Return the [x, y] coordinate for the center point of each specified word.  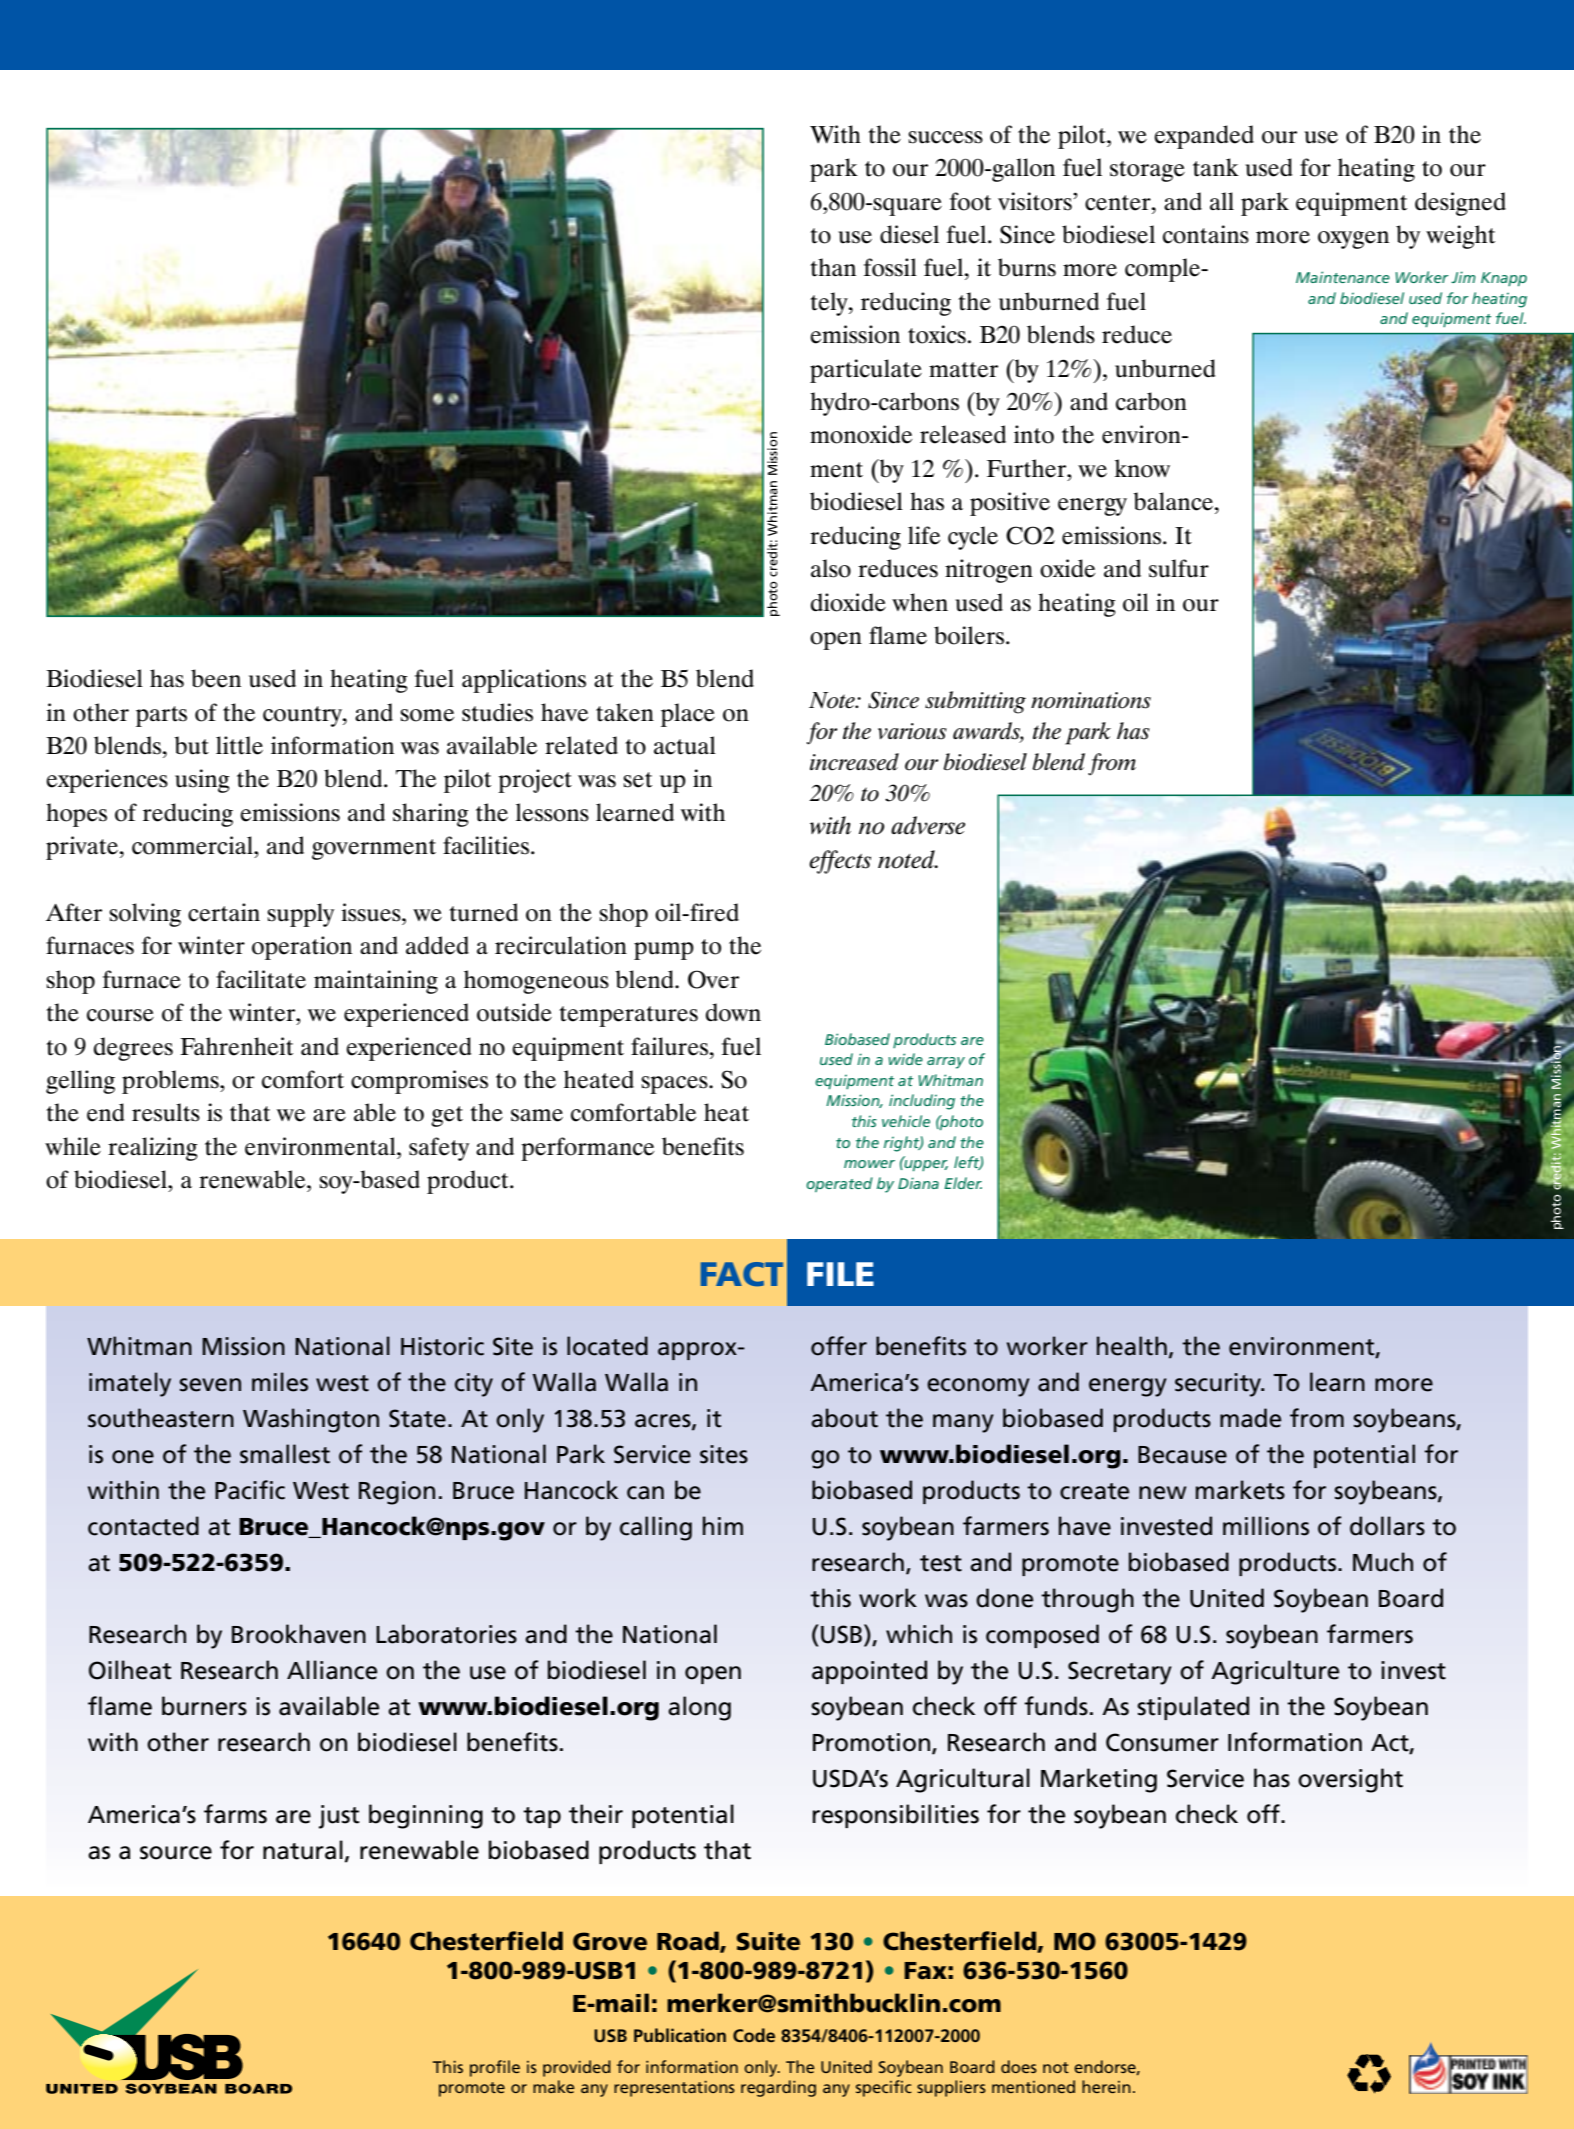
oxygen [1353, 240]
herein [1106, 2086]
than [833, 267]
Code [754, 2035]
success [945, 137]
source [176, 1853]
